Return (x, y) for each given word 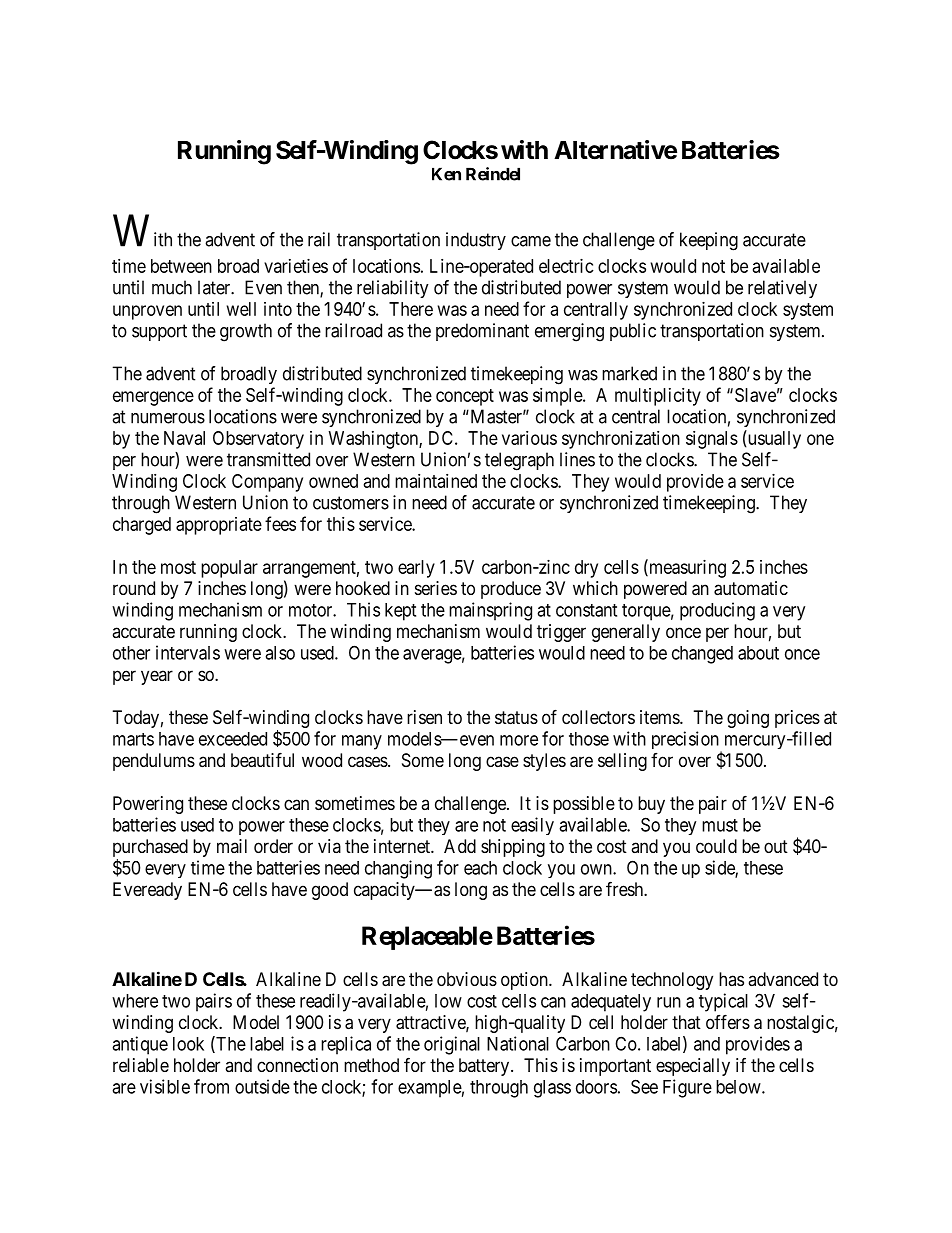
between (181, 266)
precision (686, 741)
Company (267, 483)
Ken (446, 174)
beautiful (262, 760)
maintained (436, 481)
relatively (782, 289)
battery (485, 1067)
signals (712, 440)
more (519, 740)
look (188, 1044)
